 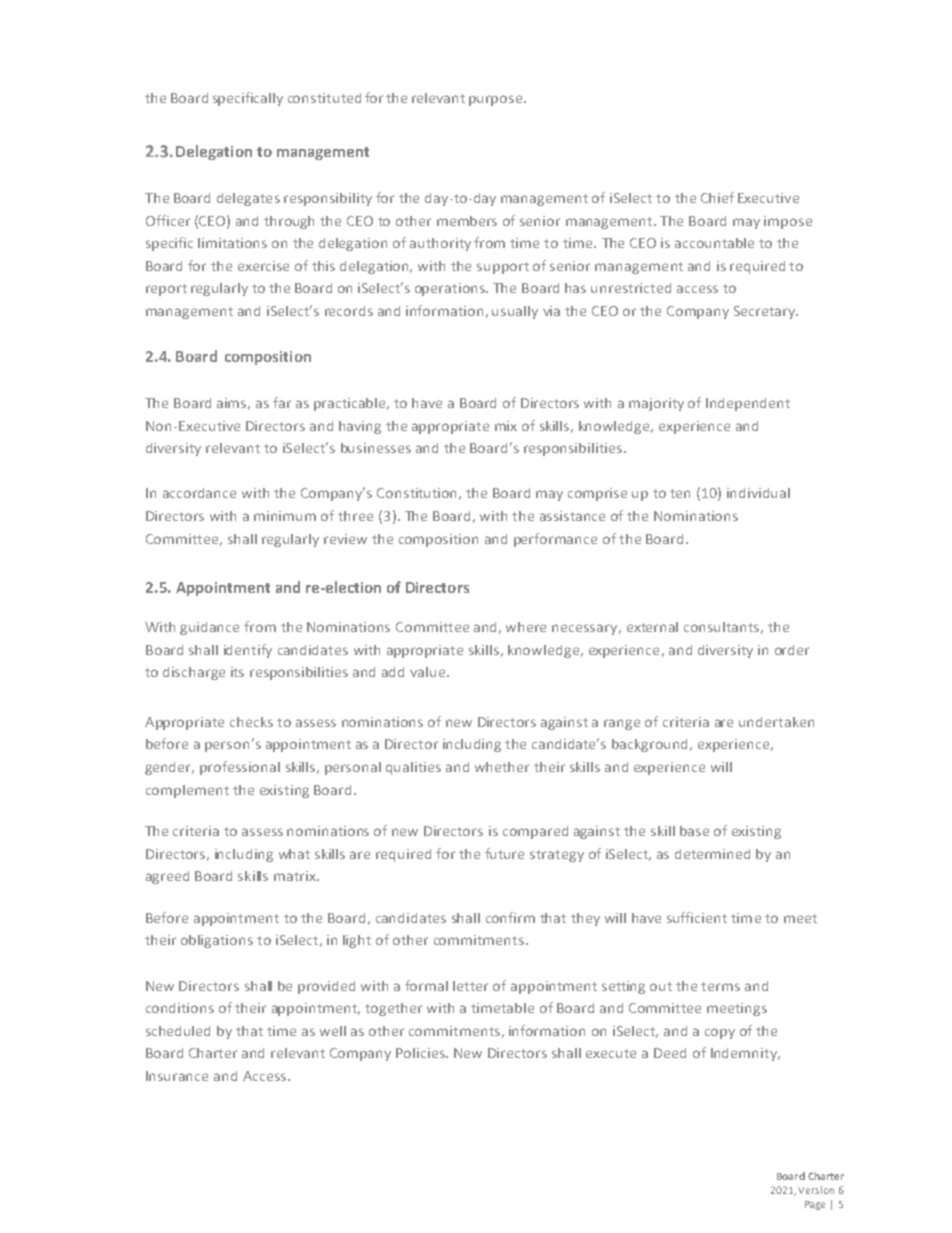 What do you see at coordinates (421, 1053) in the page?
I see `Policies` at bounding box center [421, 1053].
